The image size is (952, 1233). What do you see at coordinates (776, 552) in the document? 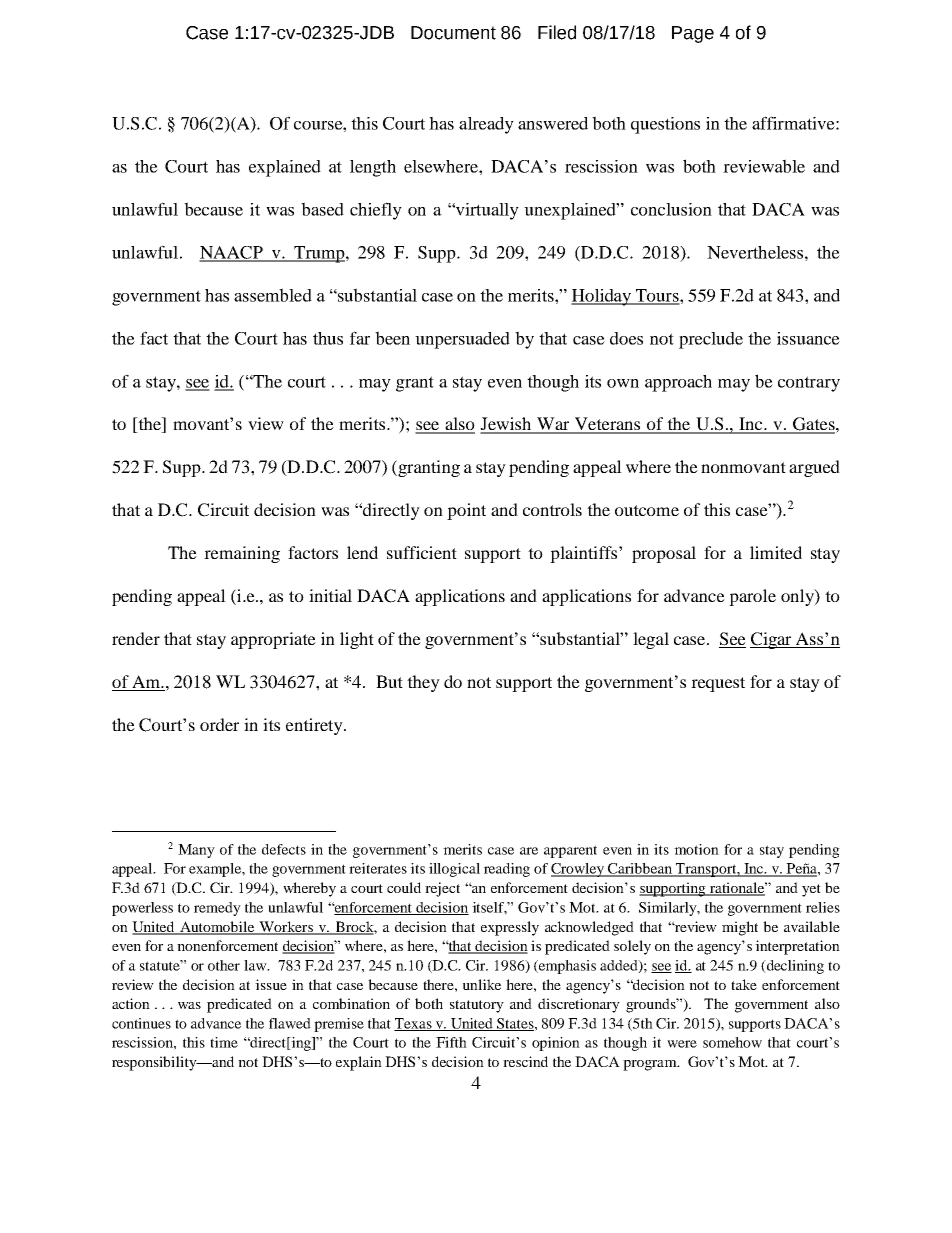
I see `limited` at bounding box center [776, 552].
